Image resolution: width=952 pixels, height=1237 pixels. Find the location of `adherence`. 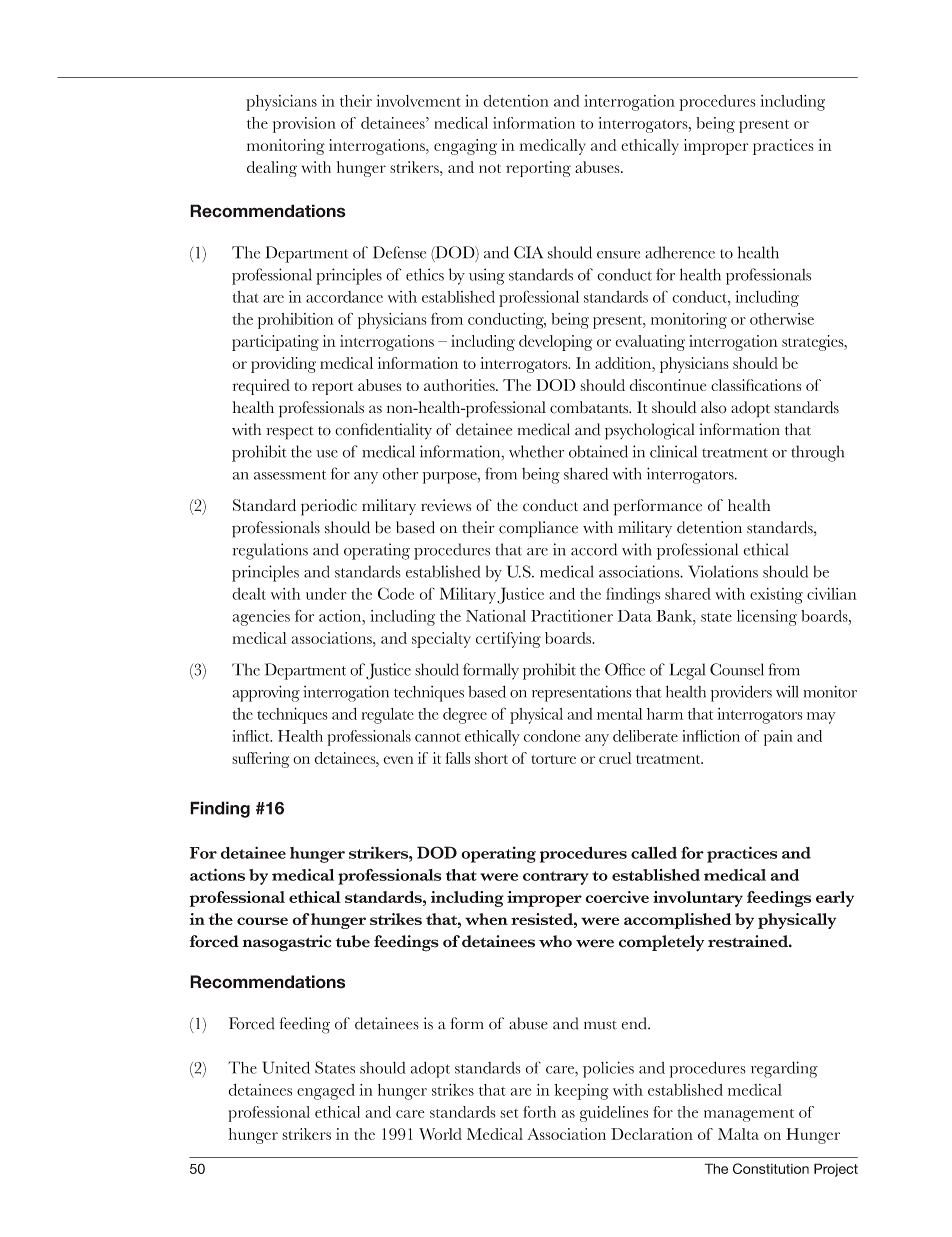

adherence is located at coordinates (680, 252).
